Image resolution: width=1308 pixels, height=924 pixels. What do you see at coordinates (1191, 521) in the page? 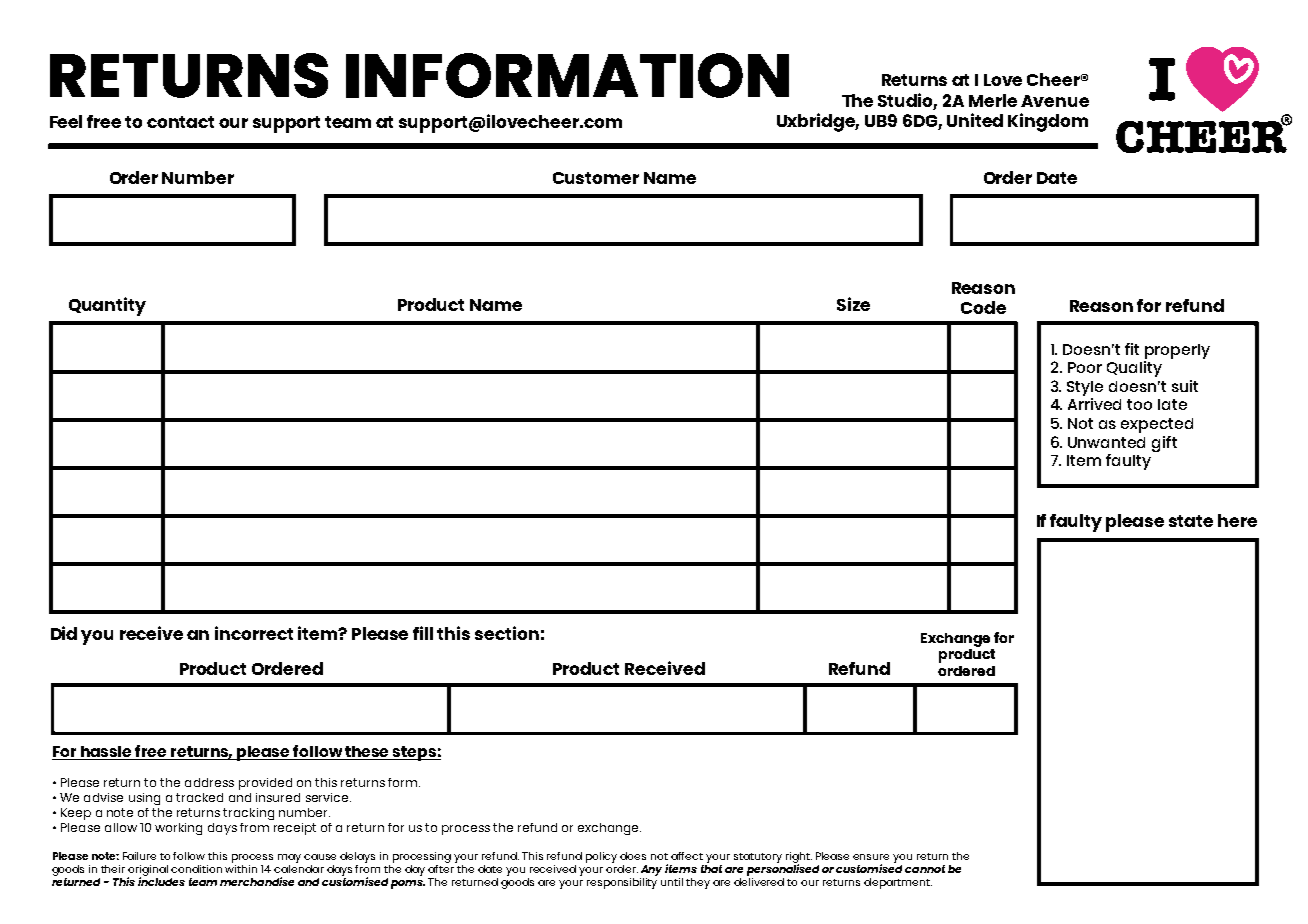
I see `state` at bounding box center [1191, 521].
